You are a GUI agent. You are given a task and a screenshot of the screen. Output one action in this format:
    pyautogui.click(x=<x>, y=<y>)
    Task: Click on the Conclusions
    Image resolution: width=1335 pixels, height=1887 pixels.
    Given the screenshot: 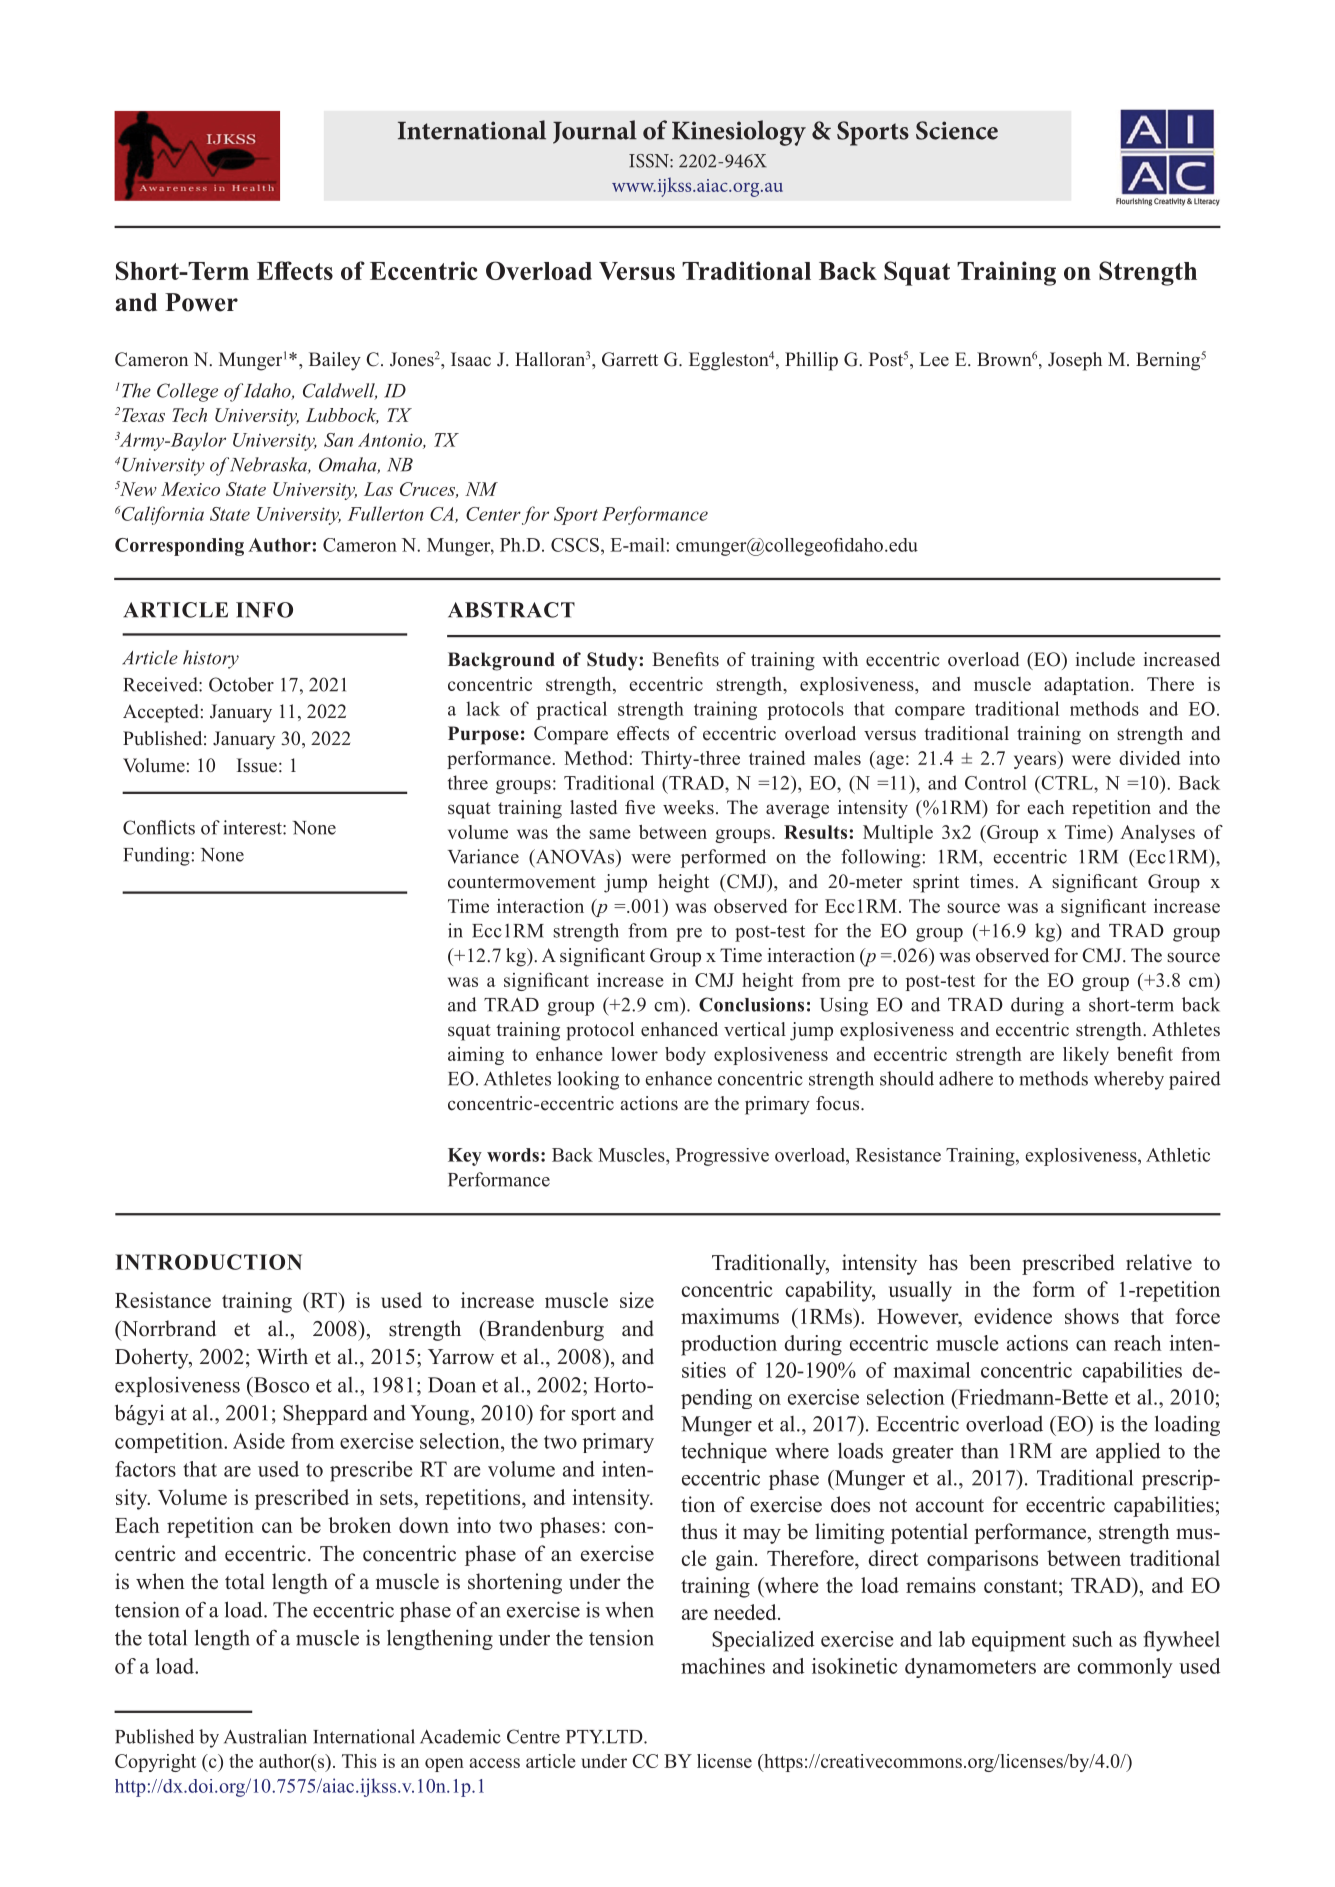 What is the action you would take?
    pyautogui.click(x=751, y=1004)
